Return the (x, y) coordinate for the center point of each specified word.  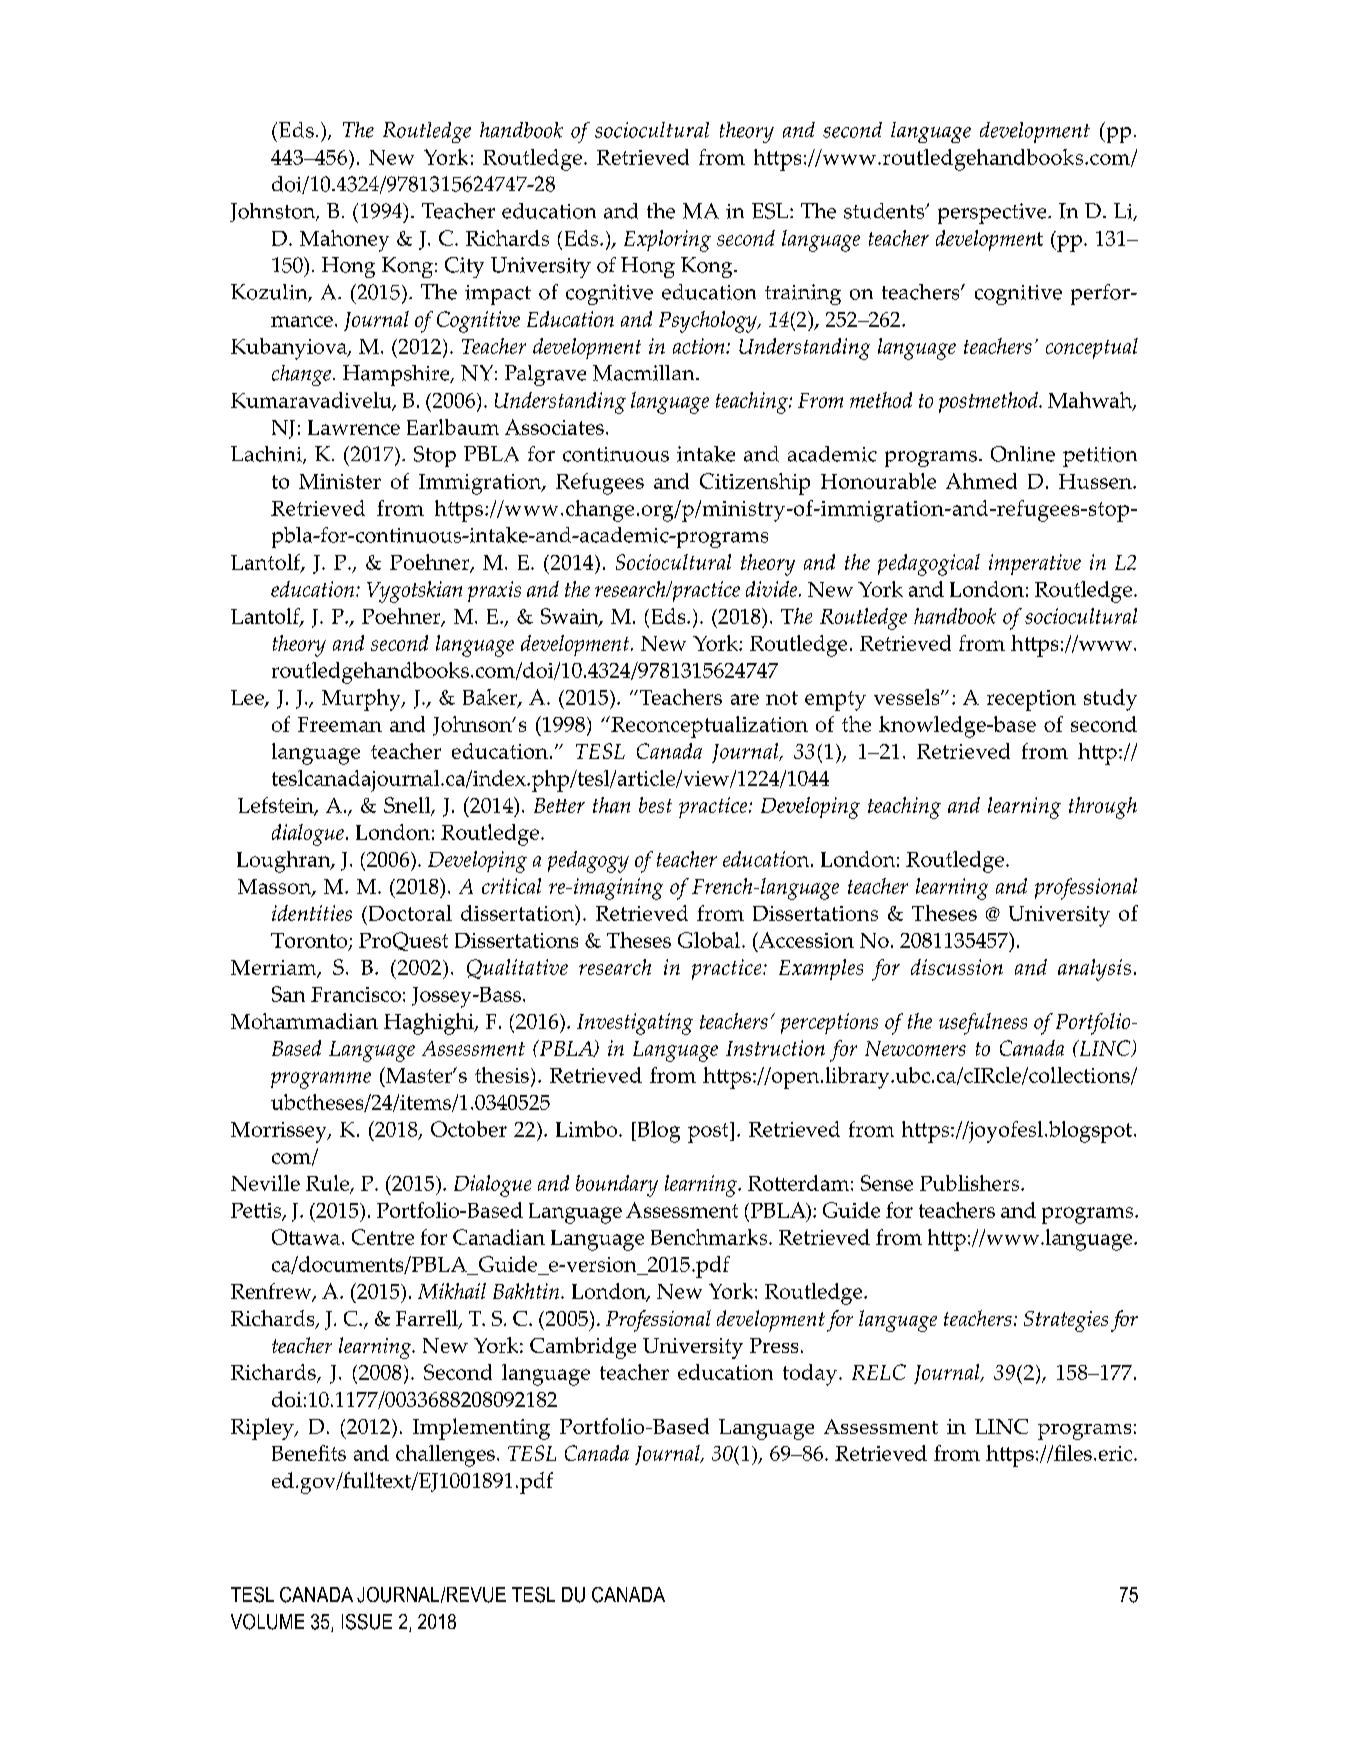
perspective (993, 213)
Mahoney (344, 241)
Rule (329, 1184)
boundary (617, 1186)
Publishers (971, 1183)
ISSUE (367, 1622)
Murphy (362, 700)
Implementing (481, 1429)
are (745, 699)
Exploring (667, 241)
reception (1031, 700)
